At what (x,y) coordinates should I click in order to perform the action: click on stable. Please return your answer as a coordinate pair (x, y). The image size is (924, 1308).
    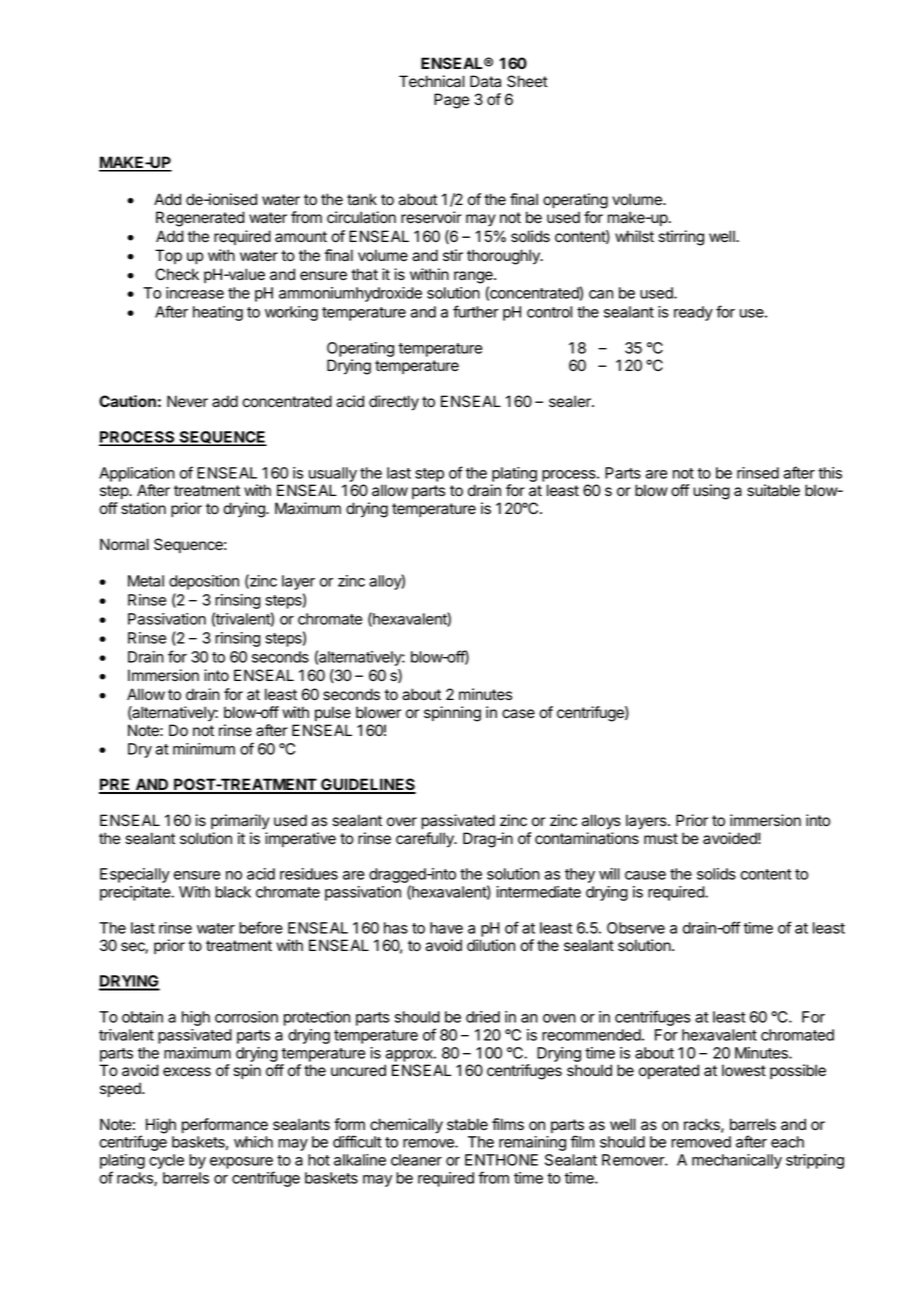
    Looking at the image, I should click on (467, 1124).
